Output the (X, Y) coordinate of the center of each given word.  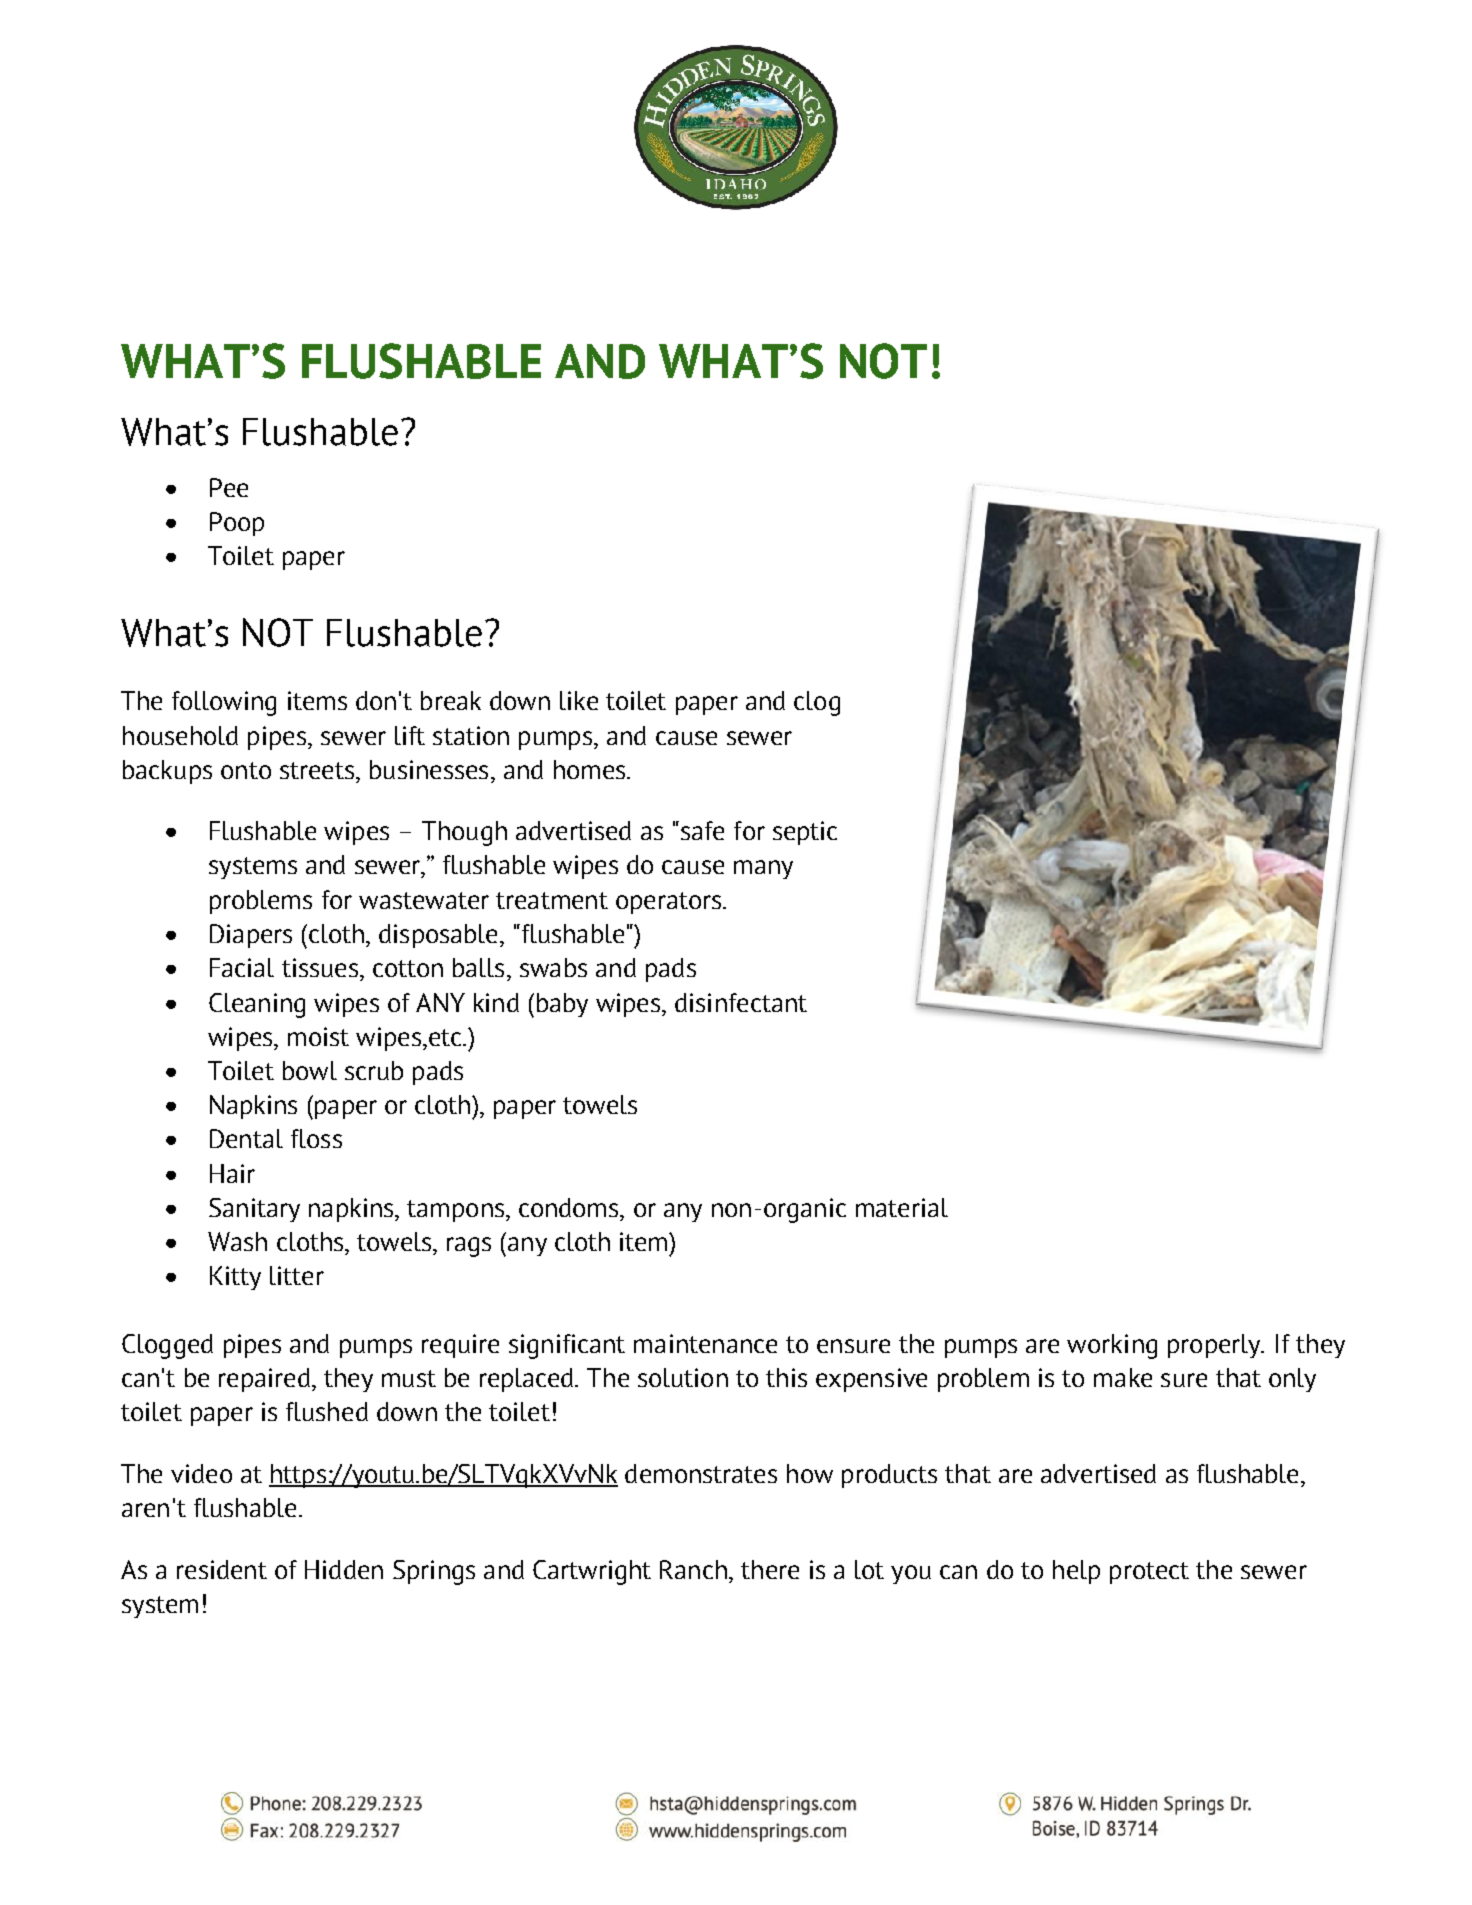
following (224, 703)
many (763, 869)
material (902, 1207)
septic (805, 833)
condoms (570, 1207)
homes (589, 769)
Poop (237, 524)
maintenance (705, 1343)
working (1112, 1346)
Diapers (251, 936)
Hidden (344, 1569)
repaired (264, 1380)
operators (670, 903)
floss (316, 1138)
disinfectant (741, 1002)
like (579, 700)
